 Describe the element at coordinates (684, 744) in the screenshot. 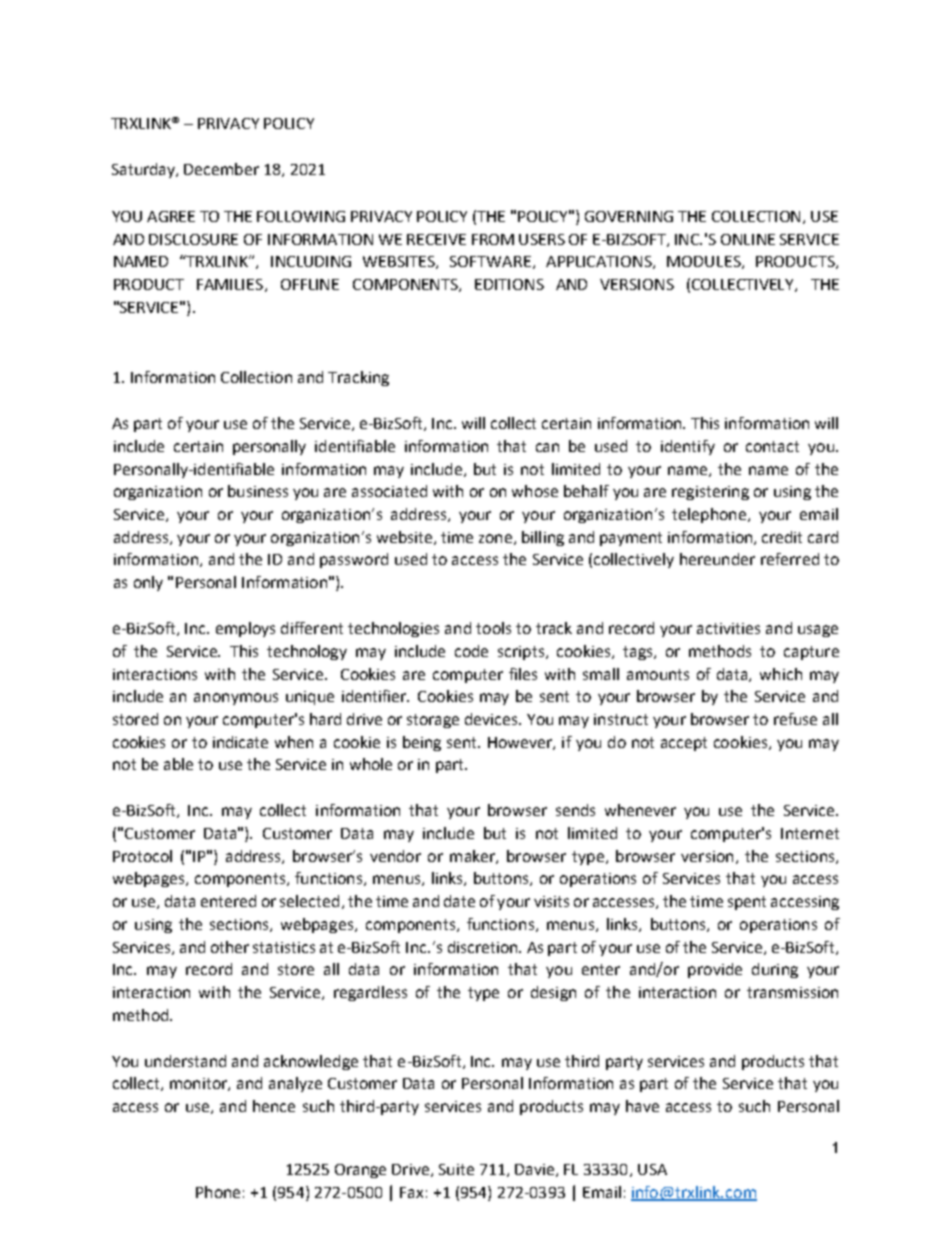

I see `accept` at that location.
